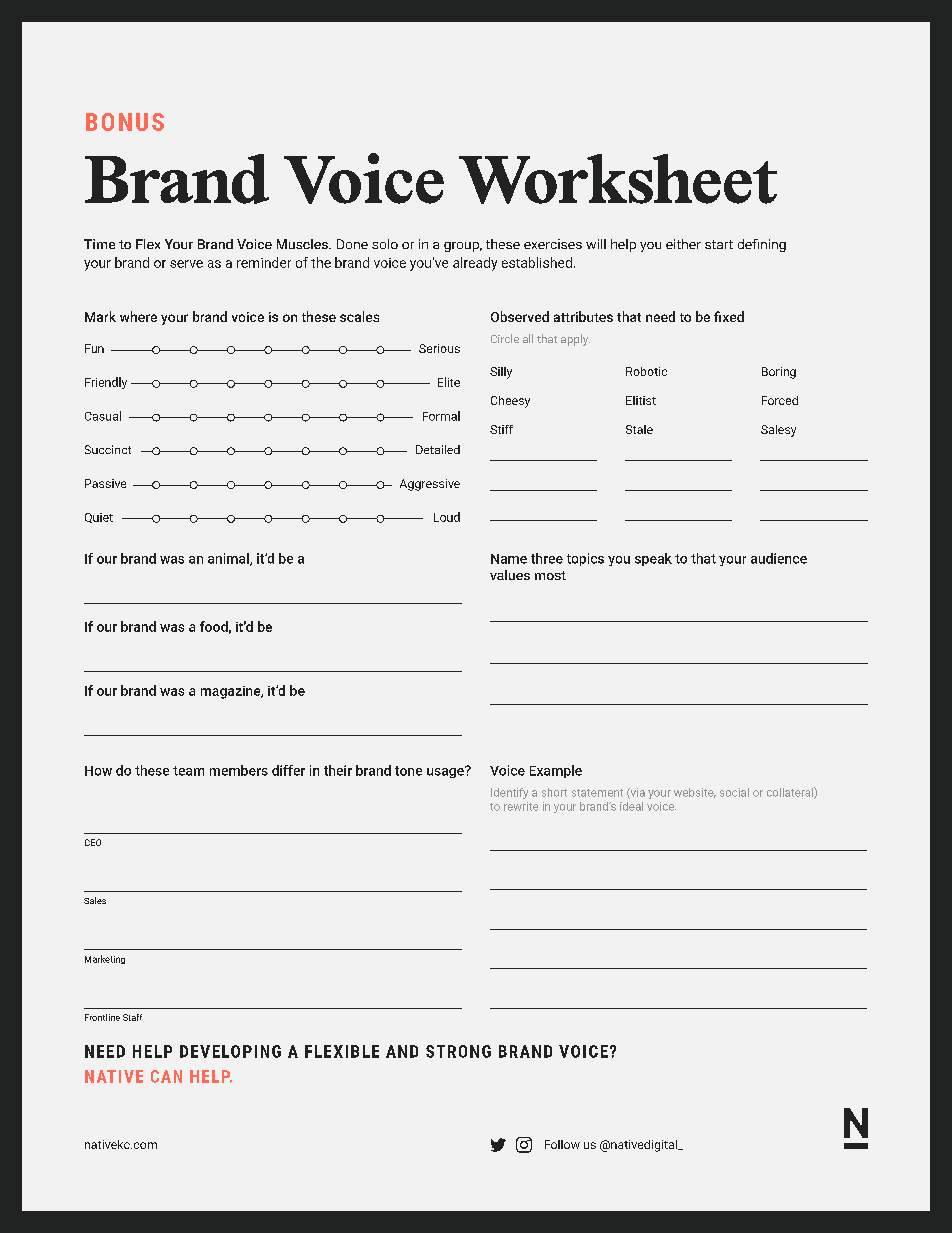 The width and height of the screenshot is (952, 1233). What do you see at coordinates (695, 793) in the screenshot?
I see `website` at bounding box center [695, 793].
